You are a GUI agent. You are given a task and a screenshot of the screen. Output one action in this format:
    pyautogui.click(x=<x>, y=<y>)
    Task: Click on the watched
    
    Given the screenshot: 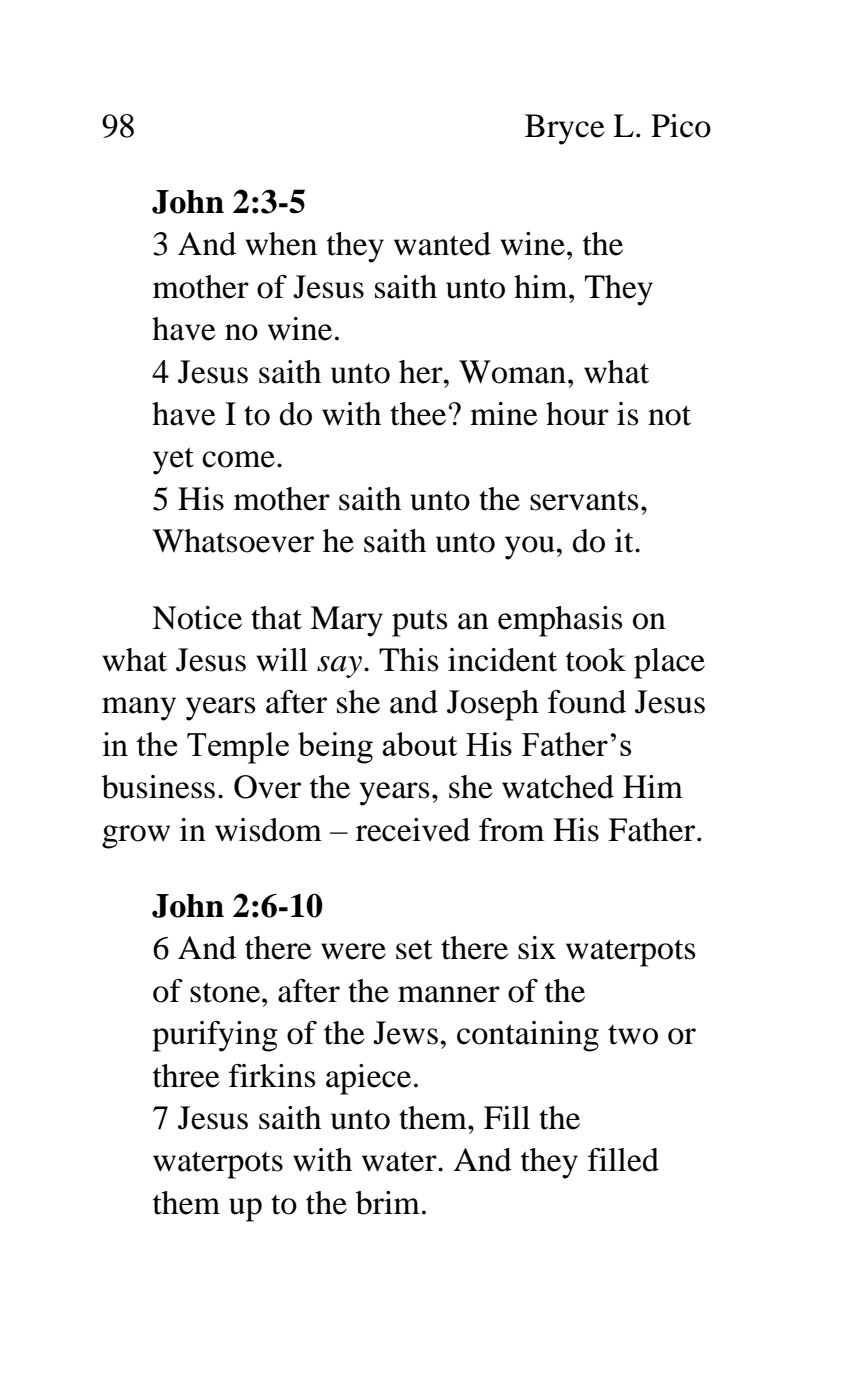 What is the action you would take?
    pyautogui.click(x=558, y=787)
